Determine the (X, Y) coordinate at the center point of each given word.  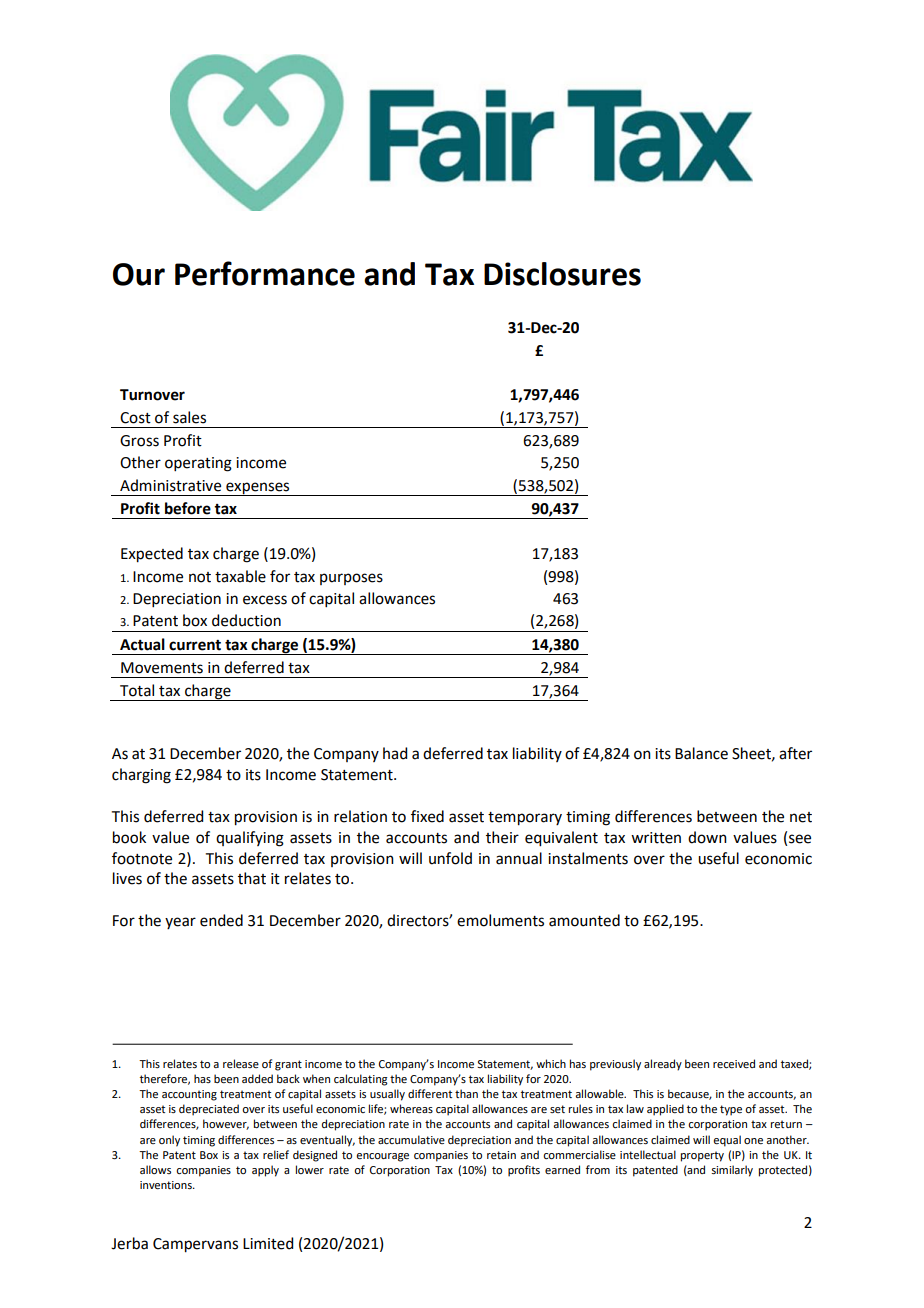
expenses (258, 489)
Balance (701, 753)
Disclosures (562, 274)
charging (141, 776)
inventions (167, 1185)
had (395, 753)
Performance (265, 273)
